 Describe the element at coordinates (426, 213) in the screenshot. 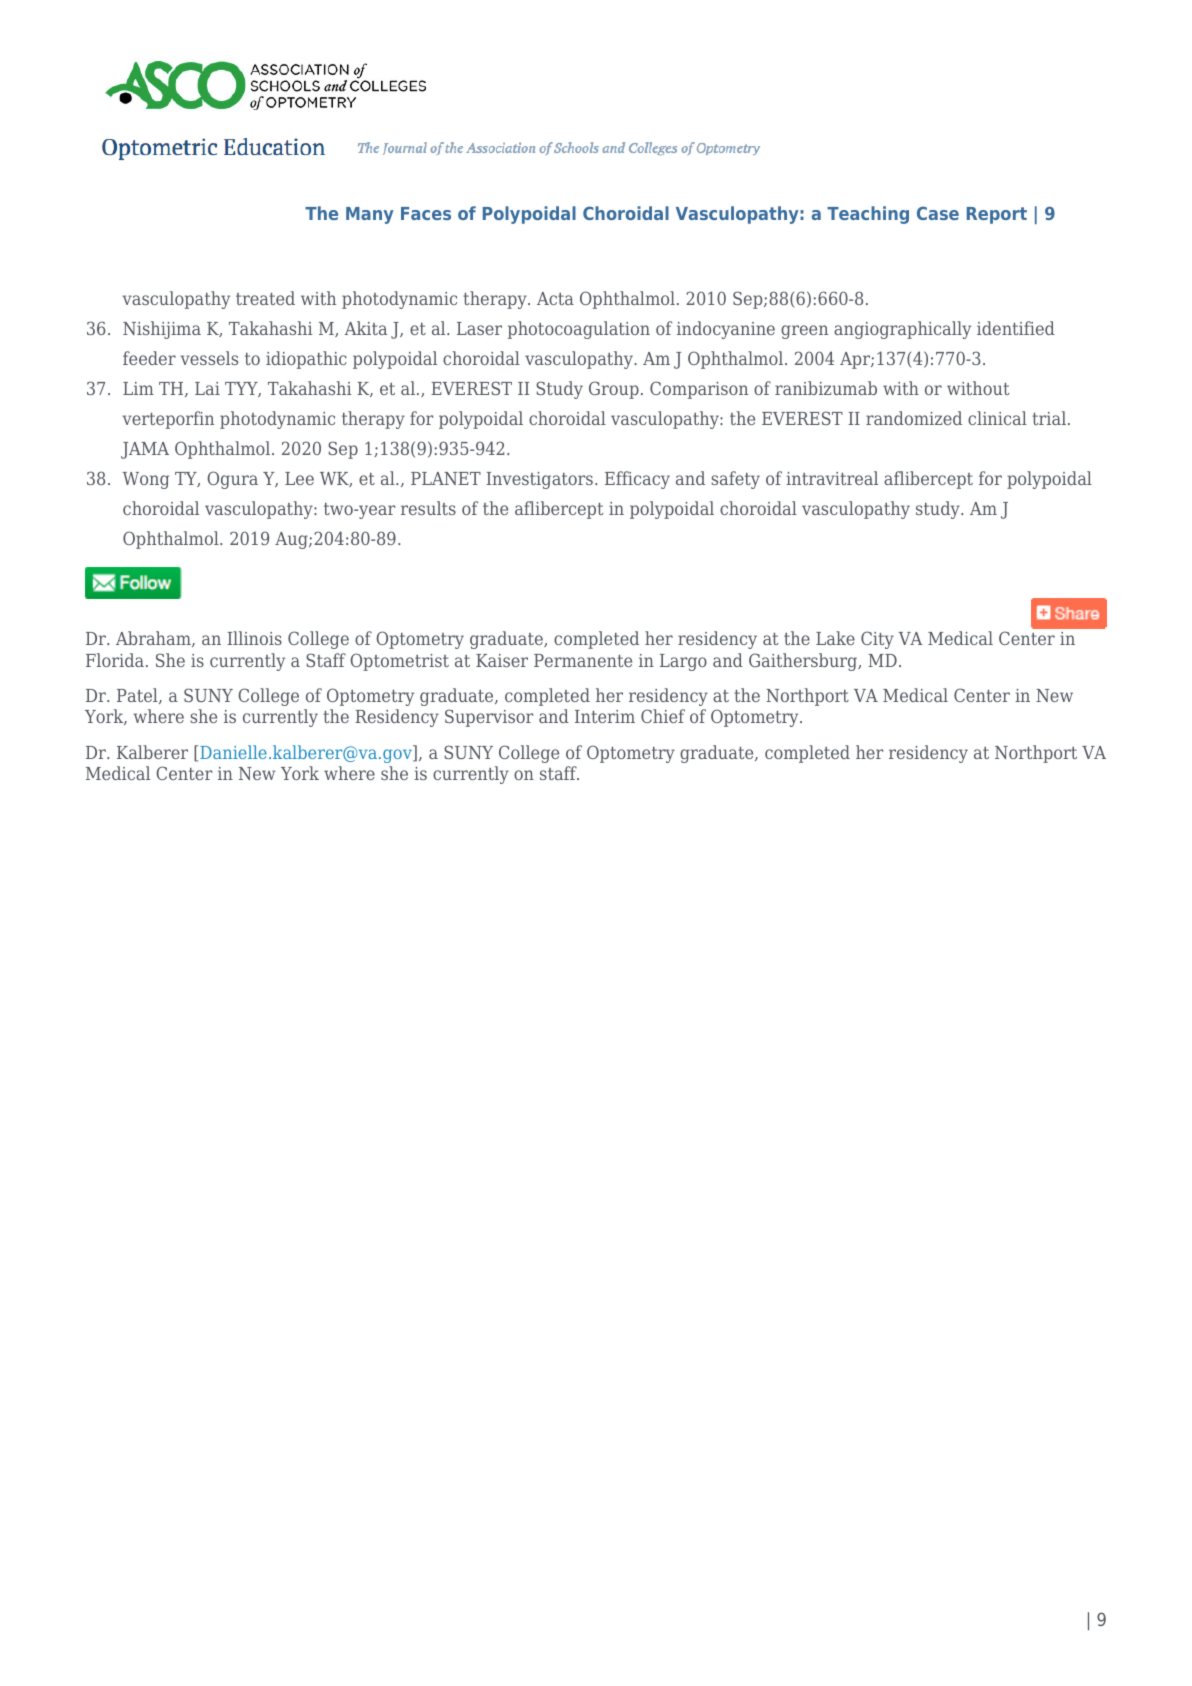

I see `Faces` at that location.
